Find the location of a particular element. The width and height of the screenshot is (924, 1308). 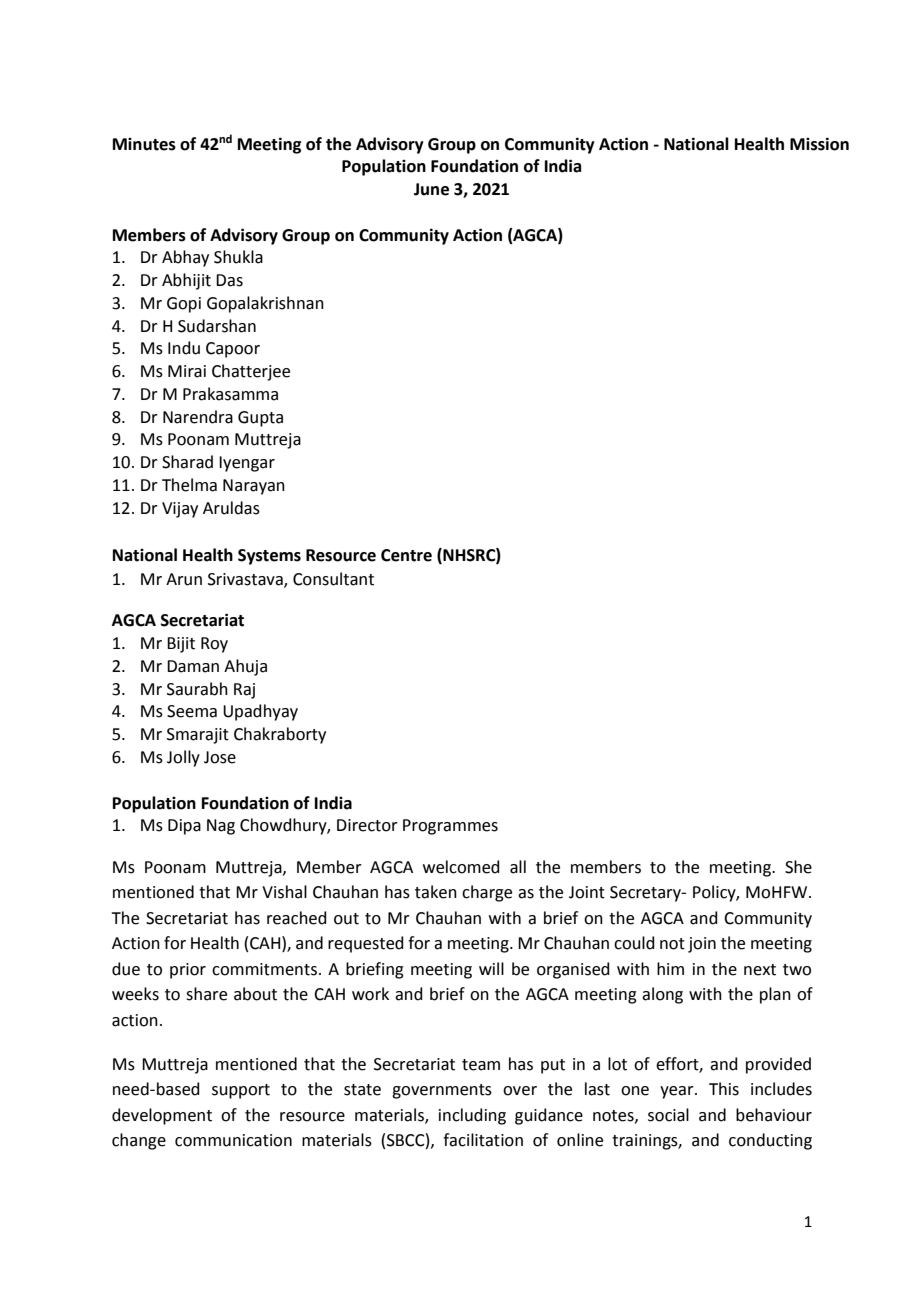

Minutes is located at coordinates (144, 144).
